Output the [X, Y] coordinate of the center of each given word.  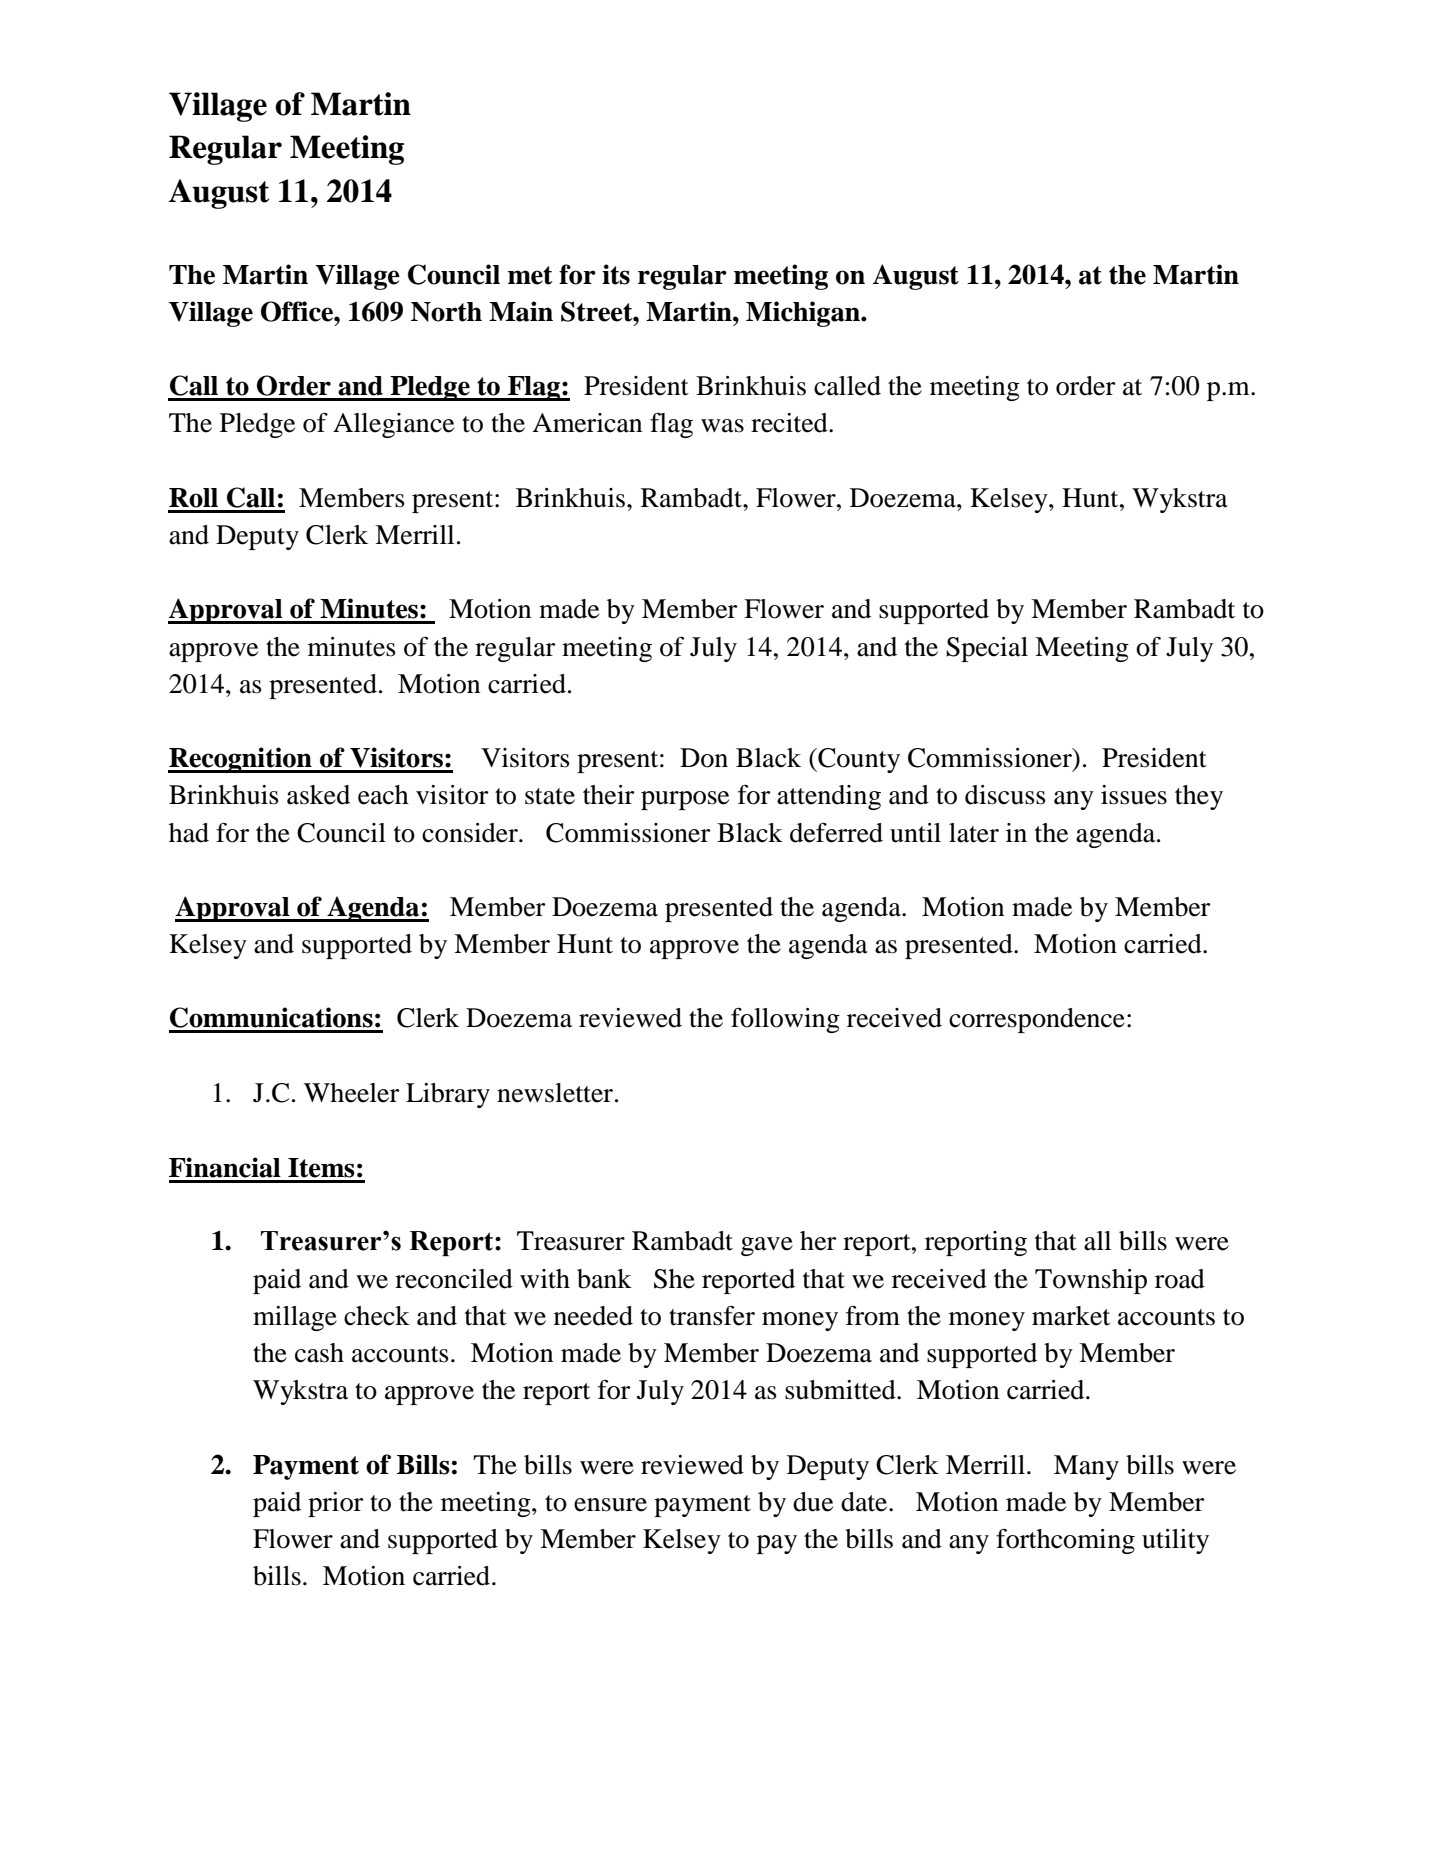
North [446, 312]
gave [767, 1246]
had [189, 833]
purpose [685, 800]
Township [1091, 1281]
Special [987, 649]
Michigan [804, 314]
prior [335, 1504]
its [616, 274]
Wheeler [351, 1093]
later [974, 833]
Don [704, 758]
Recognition [241, 760]
